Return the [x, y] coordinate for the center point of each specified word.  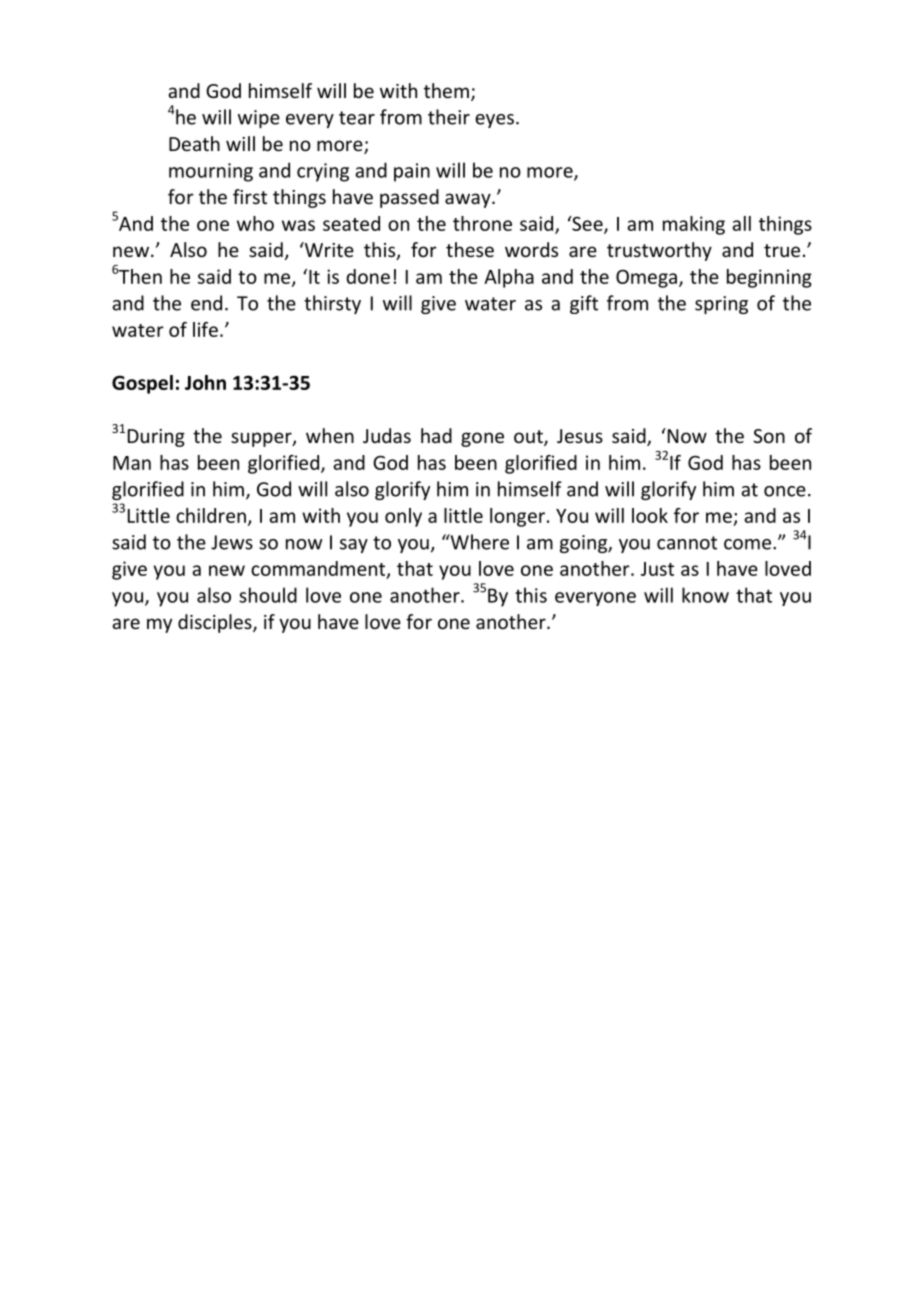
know [705, 595]
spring [721, 305]
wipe [259, 119]
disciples [216, 623]
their [449, 117]
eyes [494, 121]
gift [584, 304]
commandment [319, 569]
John [205, 382]
